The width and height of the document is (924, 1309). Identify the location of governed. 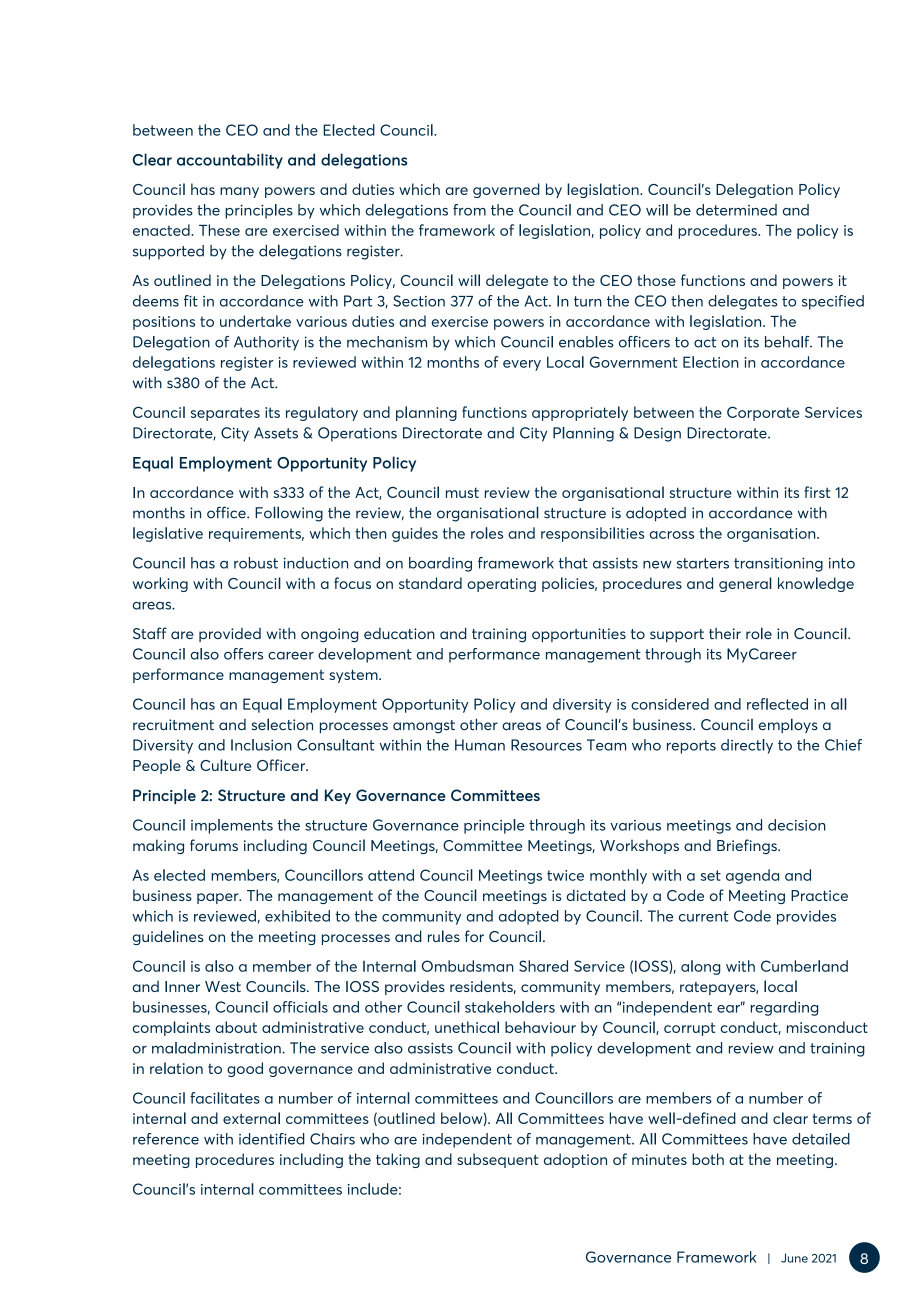
(506, 190).
